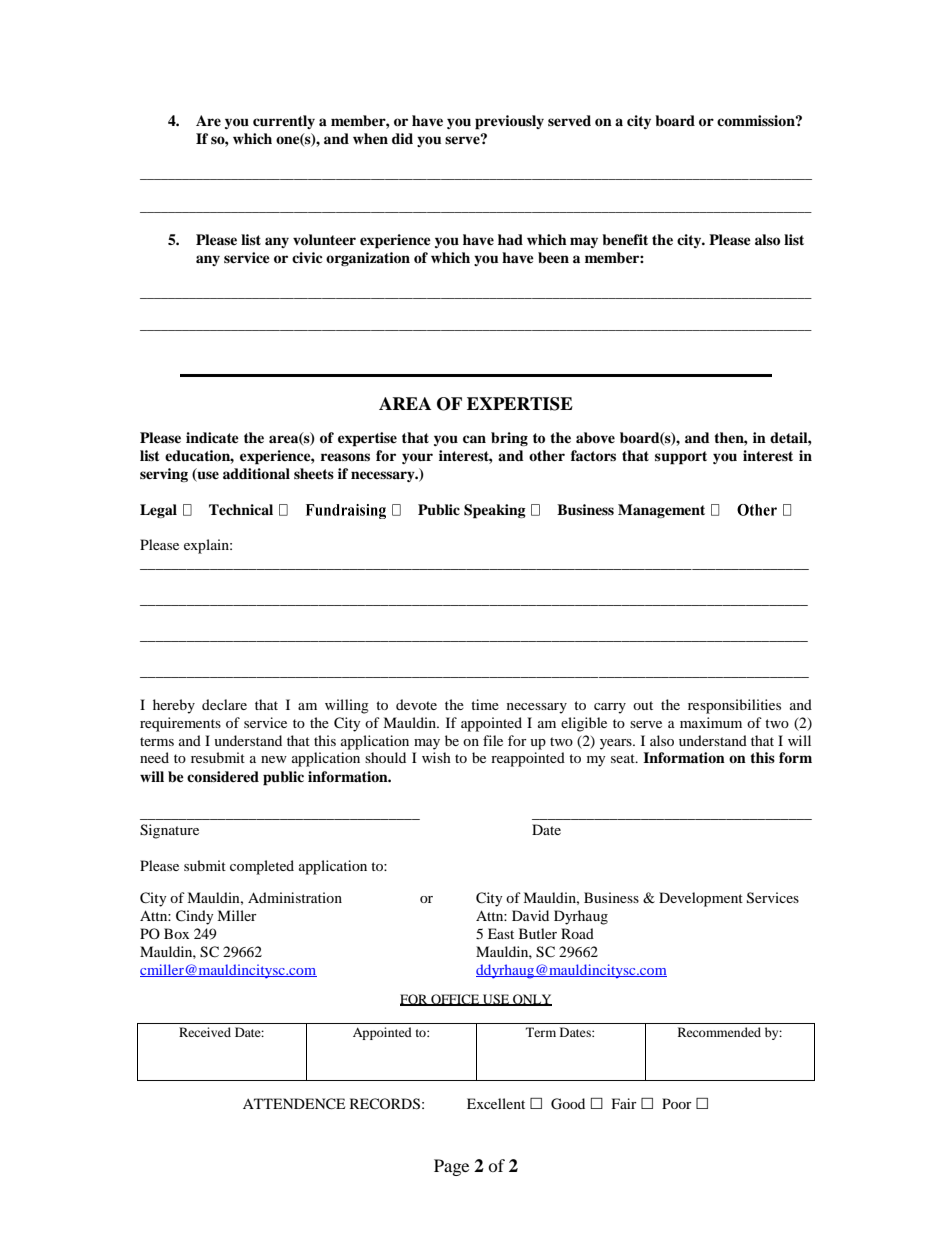 Image resolution: width=952 pixels, height=1233 pixels. What do you see at coordinates (402, 138) in the screenshot?
I see `did` at bounding box center [402, 138].
